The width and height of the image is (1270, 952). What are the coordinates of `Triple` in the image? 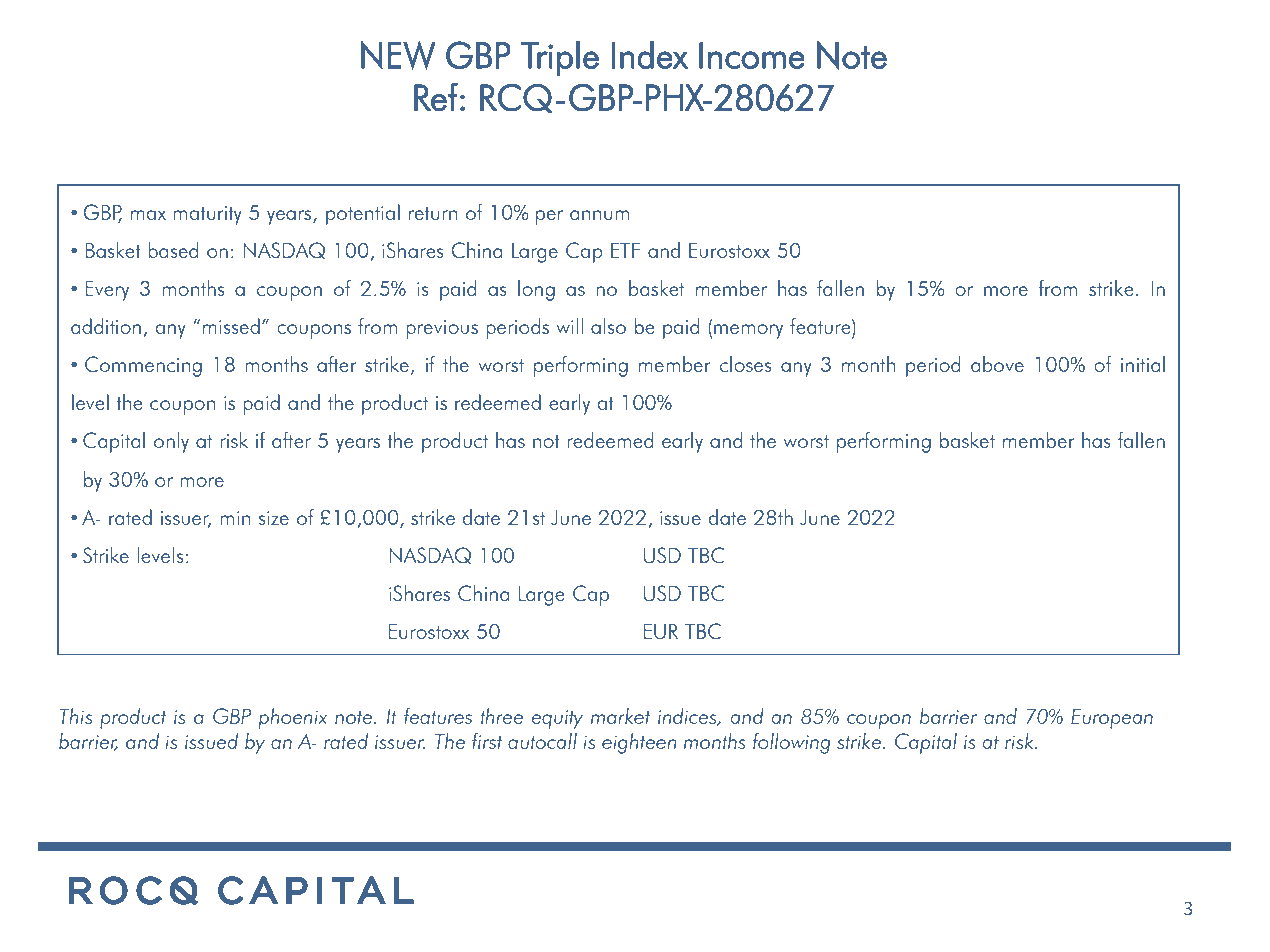 It's located at (560, 58).
